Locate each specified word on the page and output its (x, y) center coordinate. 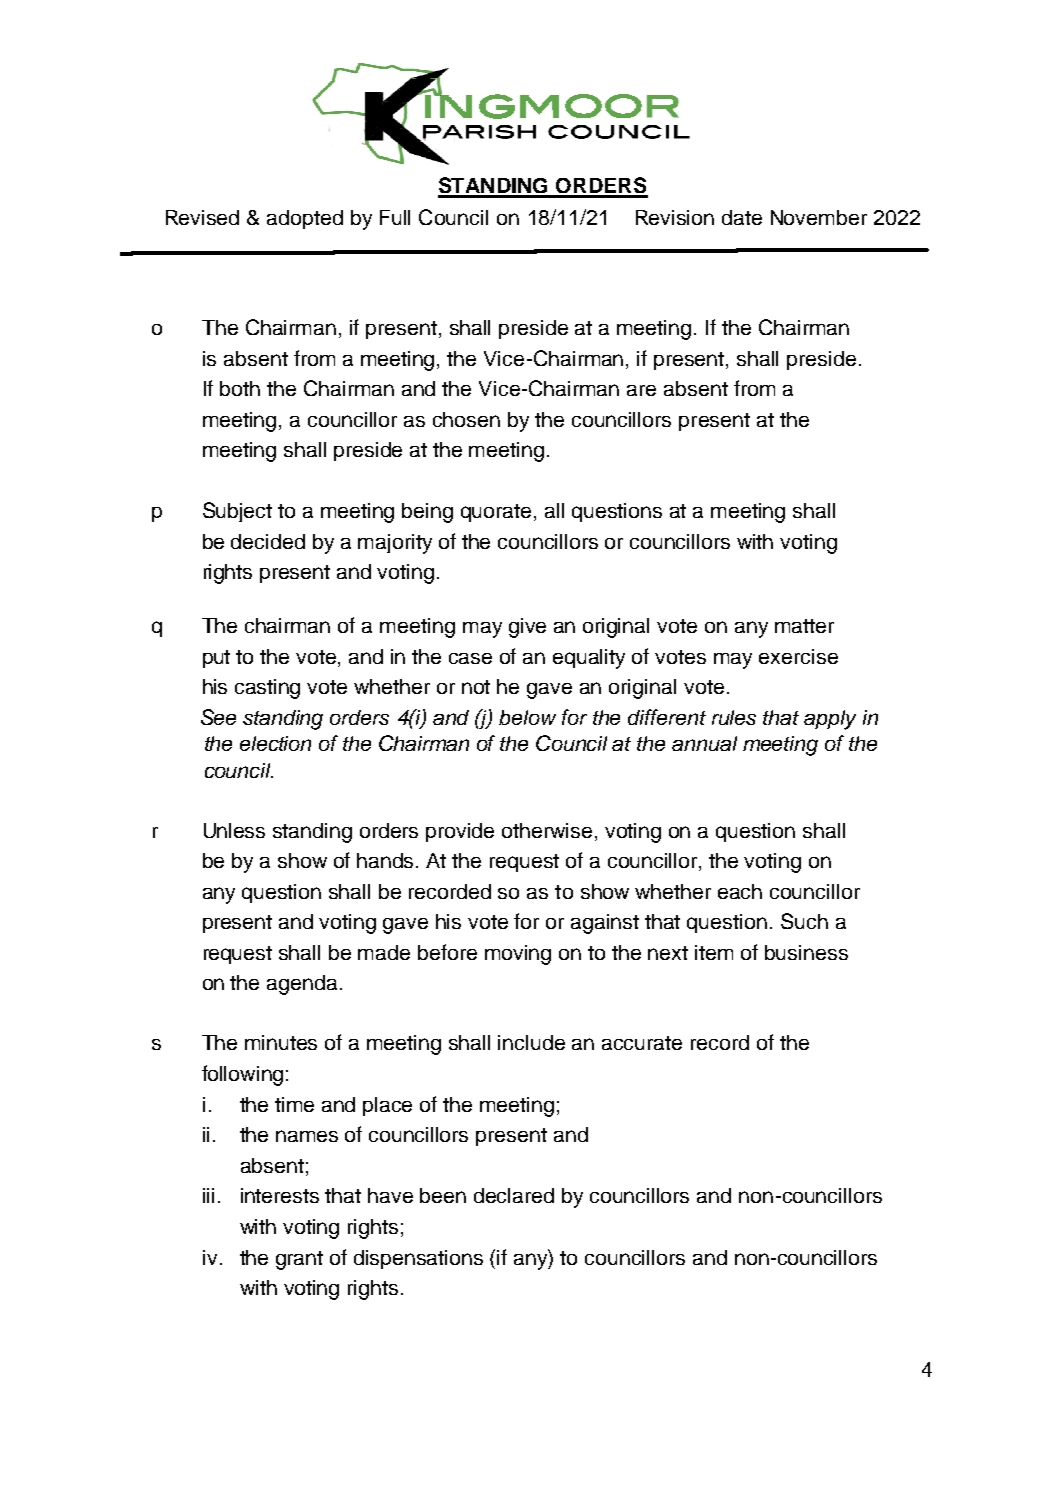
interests (280, 1195)
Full (395, 217)
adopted (305, 219)
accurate (642, 1043)
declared (514, 1195)
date (742, 217)
